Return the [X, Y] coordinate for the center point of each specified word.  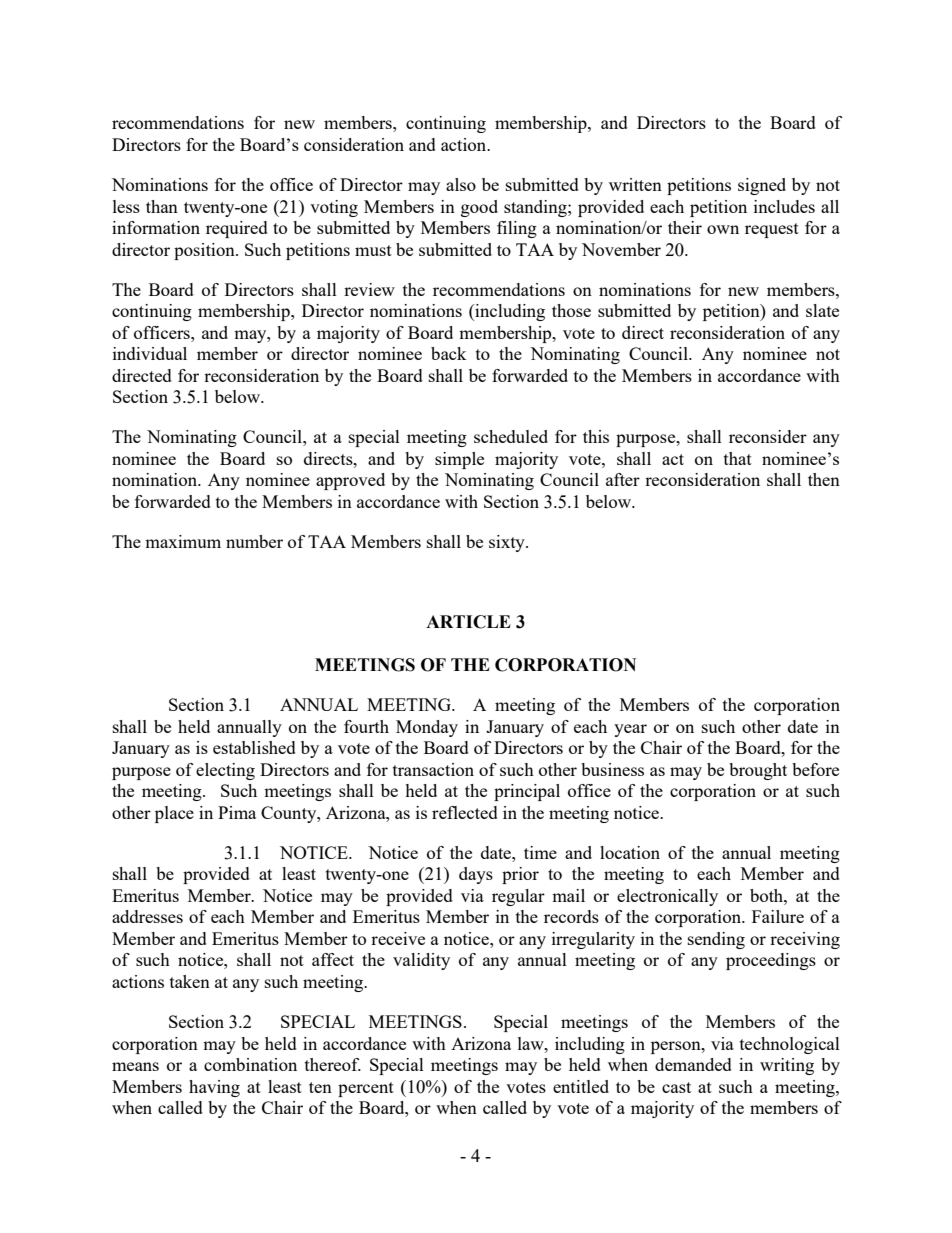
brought [758, 771]
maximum [183, 541]
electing [225, 771]
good [479, 208]
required [237, 229]
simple [459, 460]
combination [250, 1064]
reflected [465, 812]
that [738, 458]
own [723, 229]
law [532, 1043]
